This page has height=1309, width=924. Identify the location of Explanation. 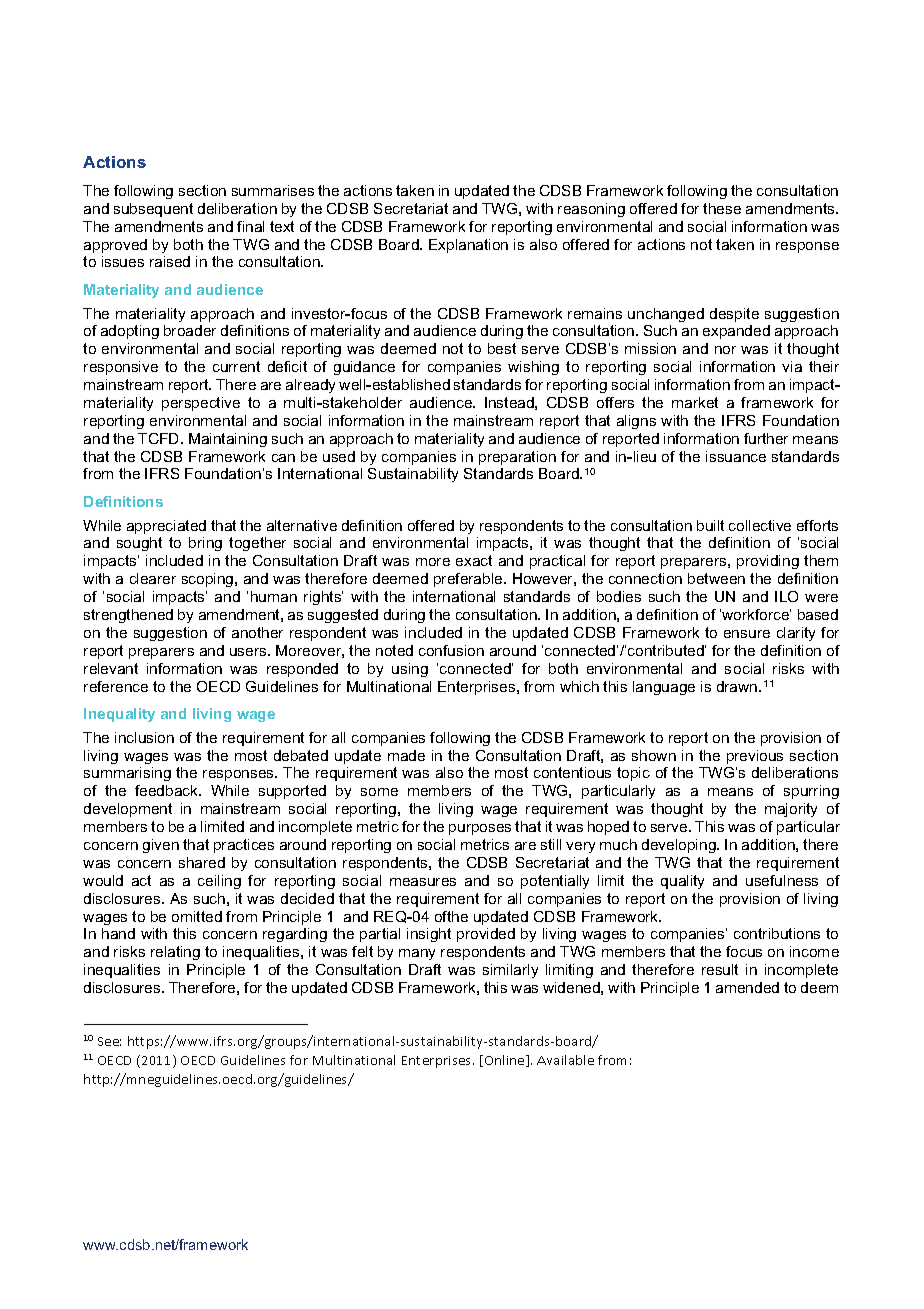
(468, 246).
